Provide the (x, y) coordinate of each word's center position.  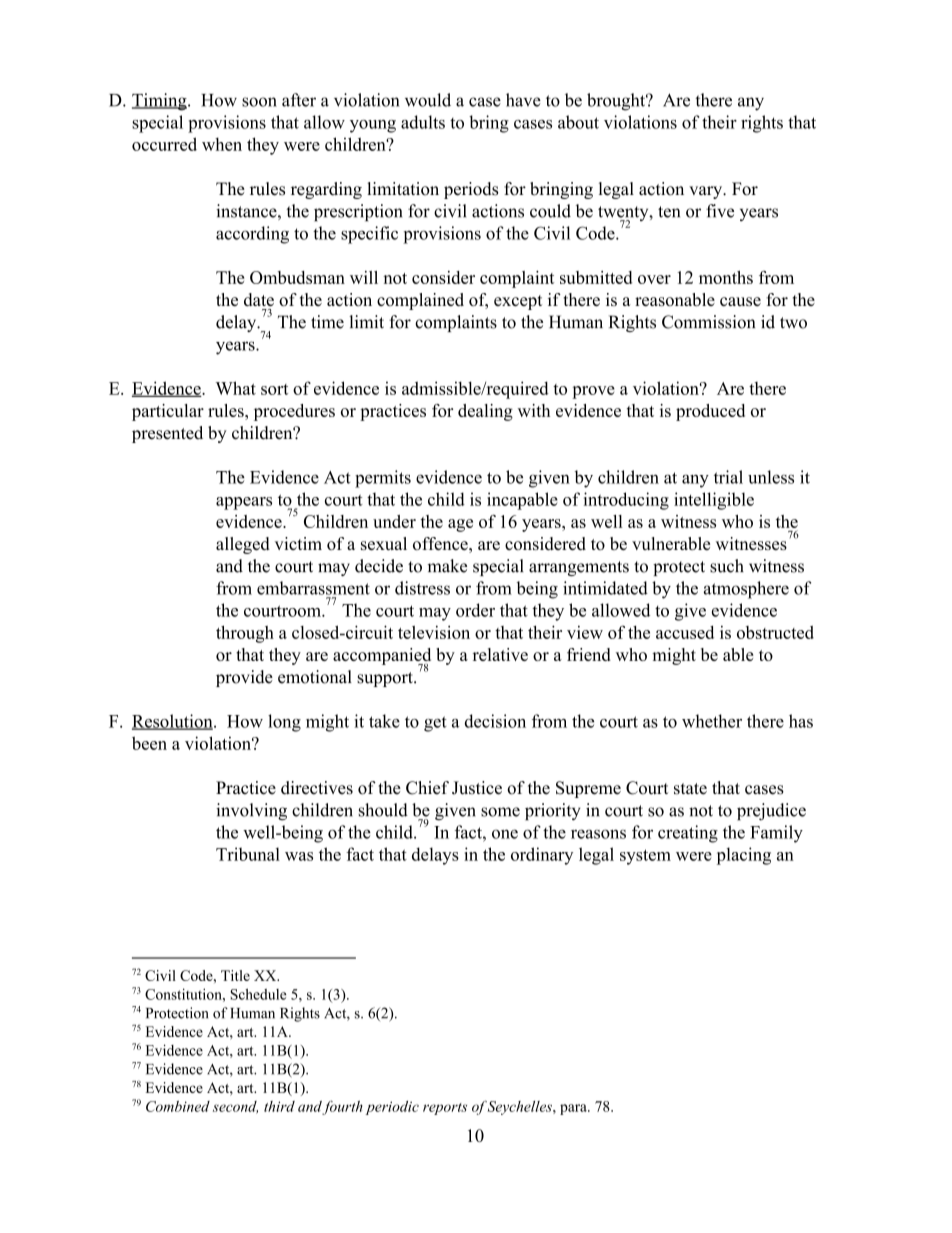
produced (710, 412)
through (245, 634)
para (574, 1109)
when (222, 144)
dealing (485, 412)
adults (423, 122)
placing (744, 856)
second (235, 1107)
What (236, 388)
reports (445, 1109)
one (505, 834)
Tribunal (248, 854)
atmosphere (746, 590)
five (720, 211)
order (475, 610)
